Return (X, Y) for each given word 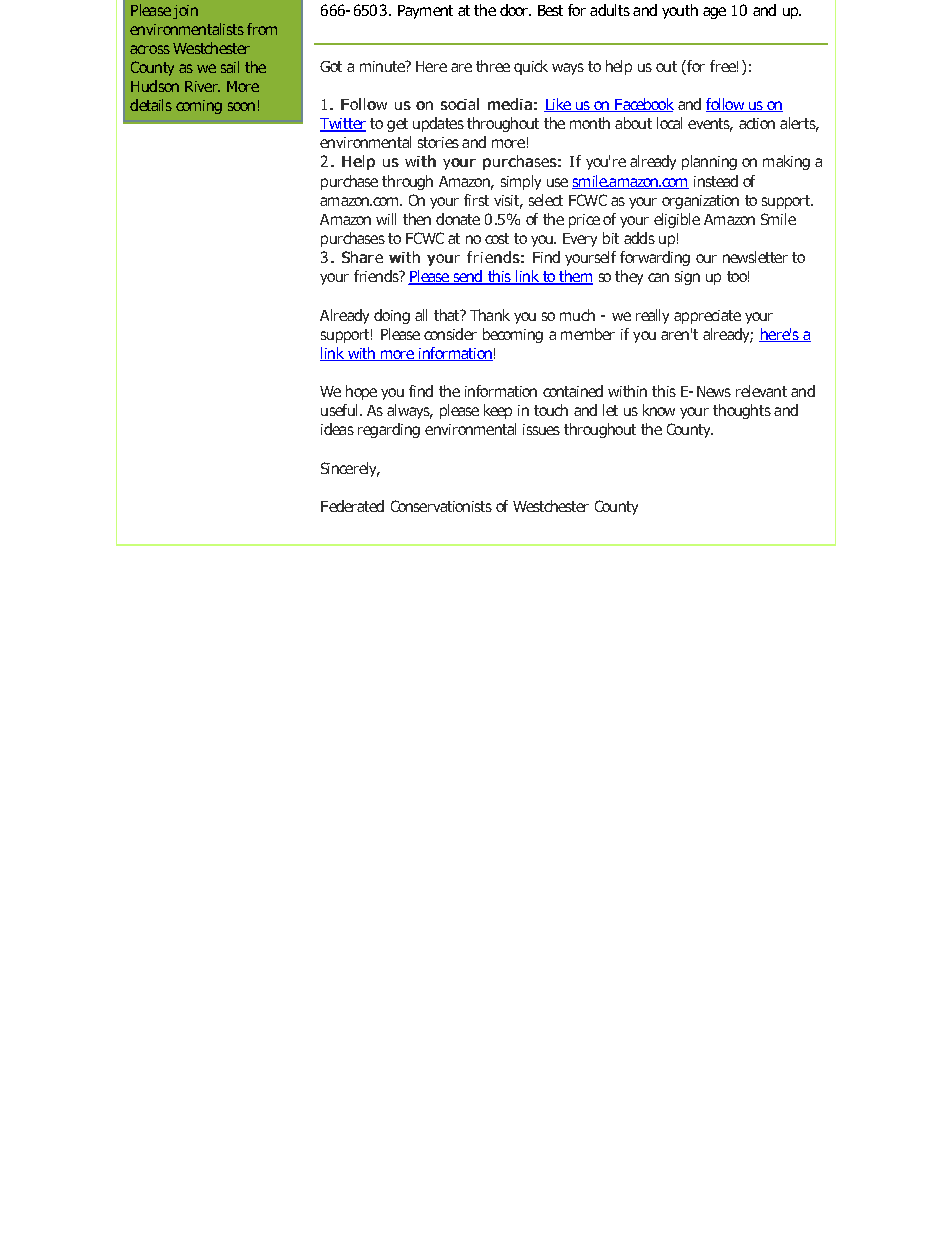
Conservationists (441, 506)
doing (392, 316)
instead (716, 181)
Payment (425, 12)
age (714, 13)
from (262, 29)
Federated (352, 506)
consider (450, 334)
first (476, 200)
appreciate (707, 317)
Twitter (343, 125)
